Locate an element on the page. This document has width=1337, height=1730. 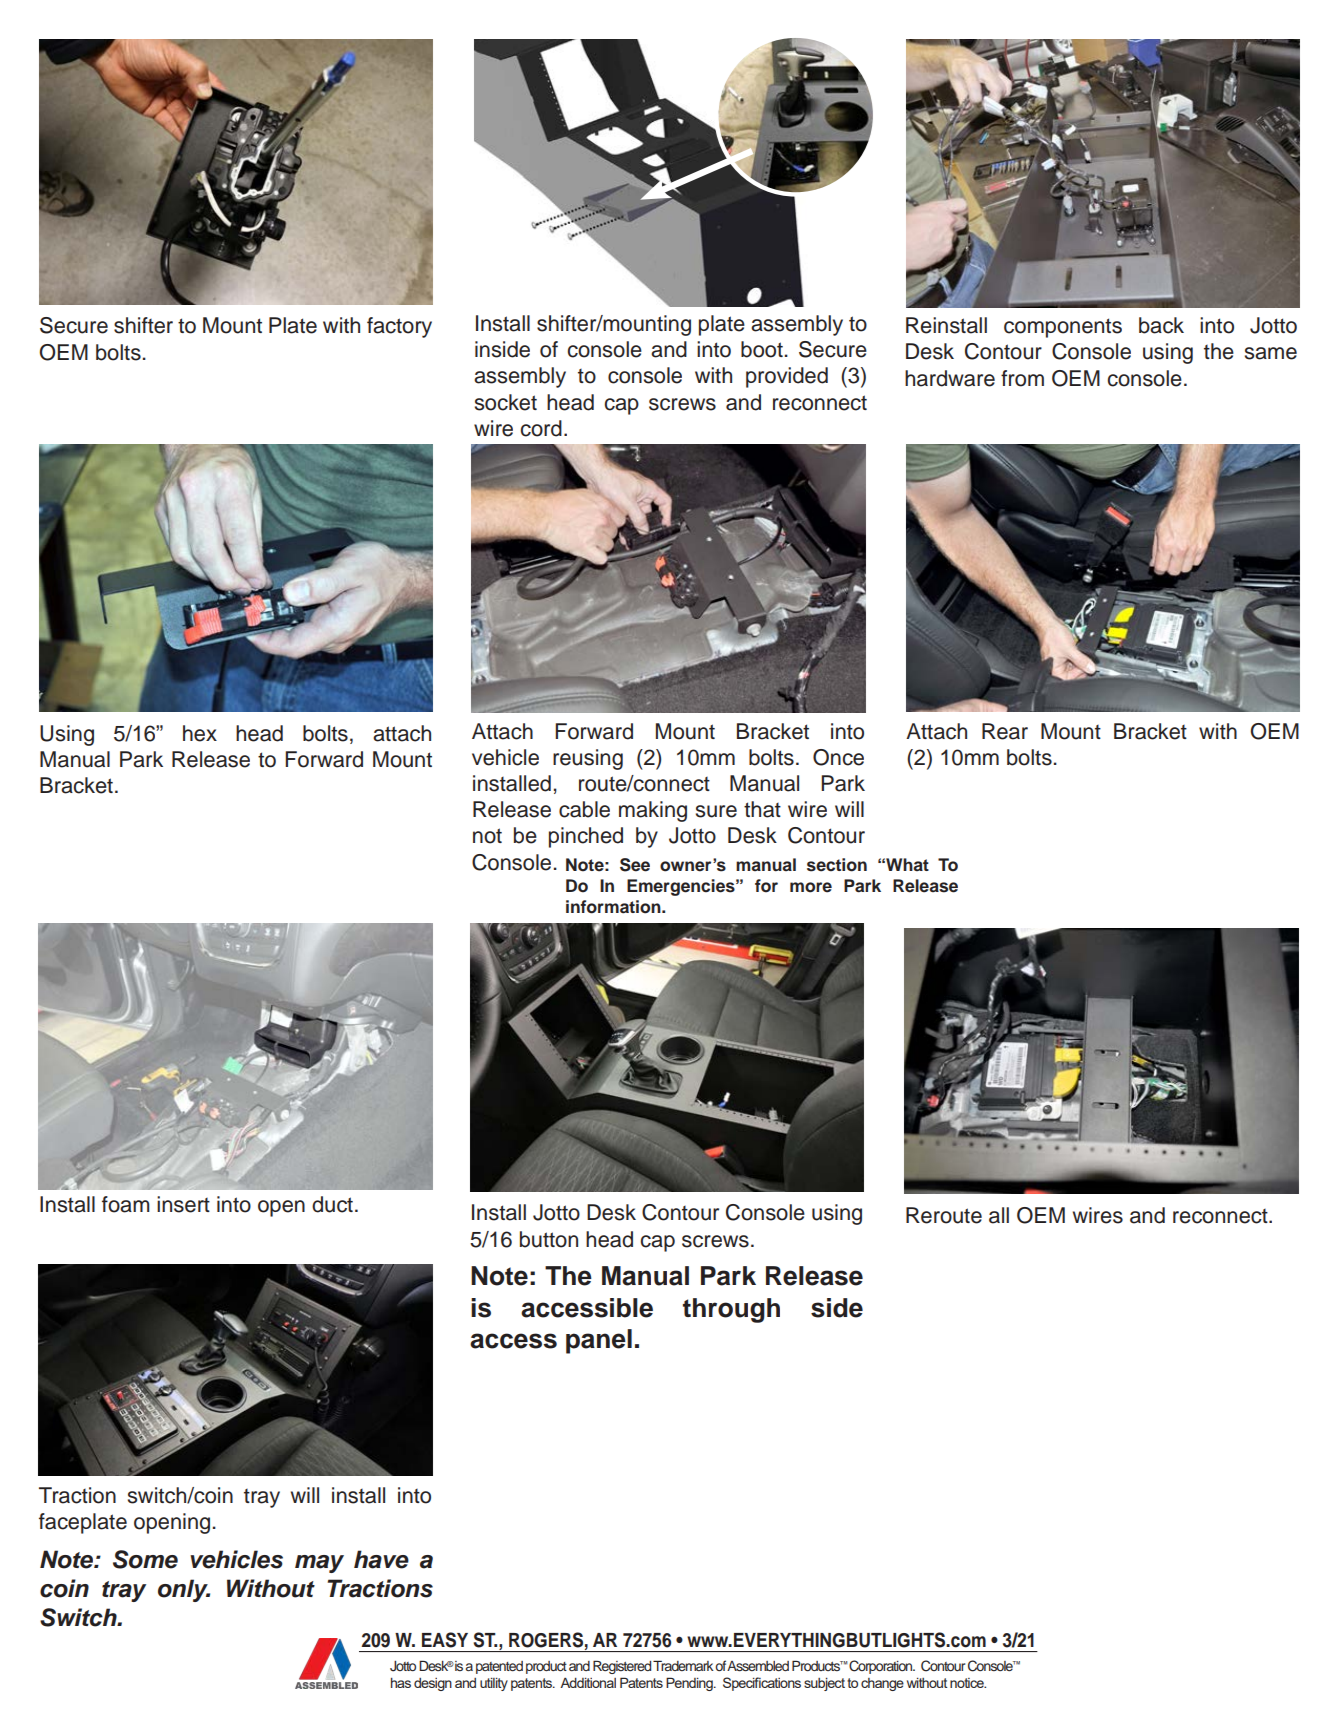
insert is located at coordinates (183, 1204).
